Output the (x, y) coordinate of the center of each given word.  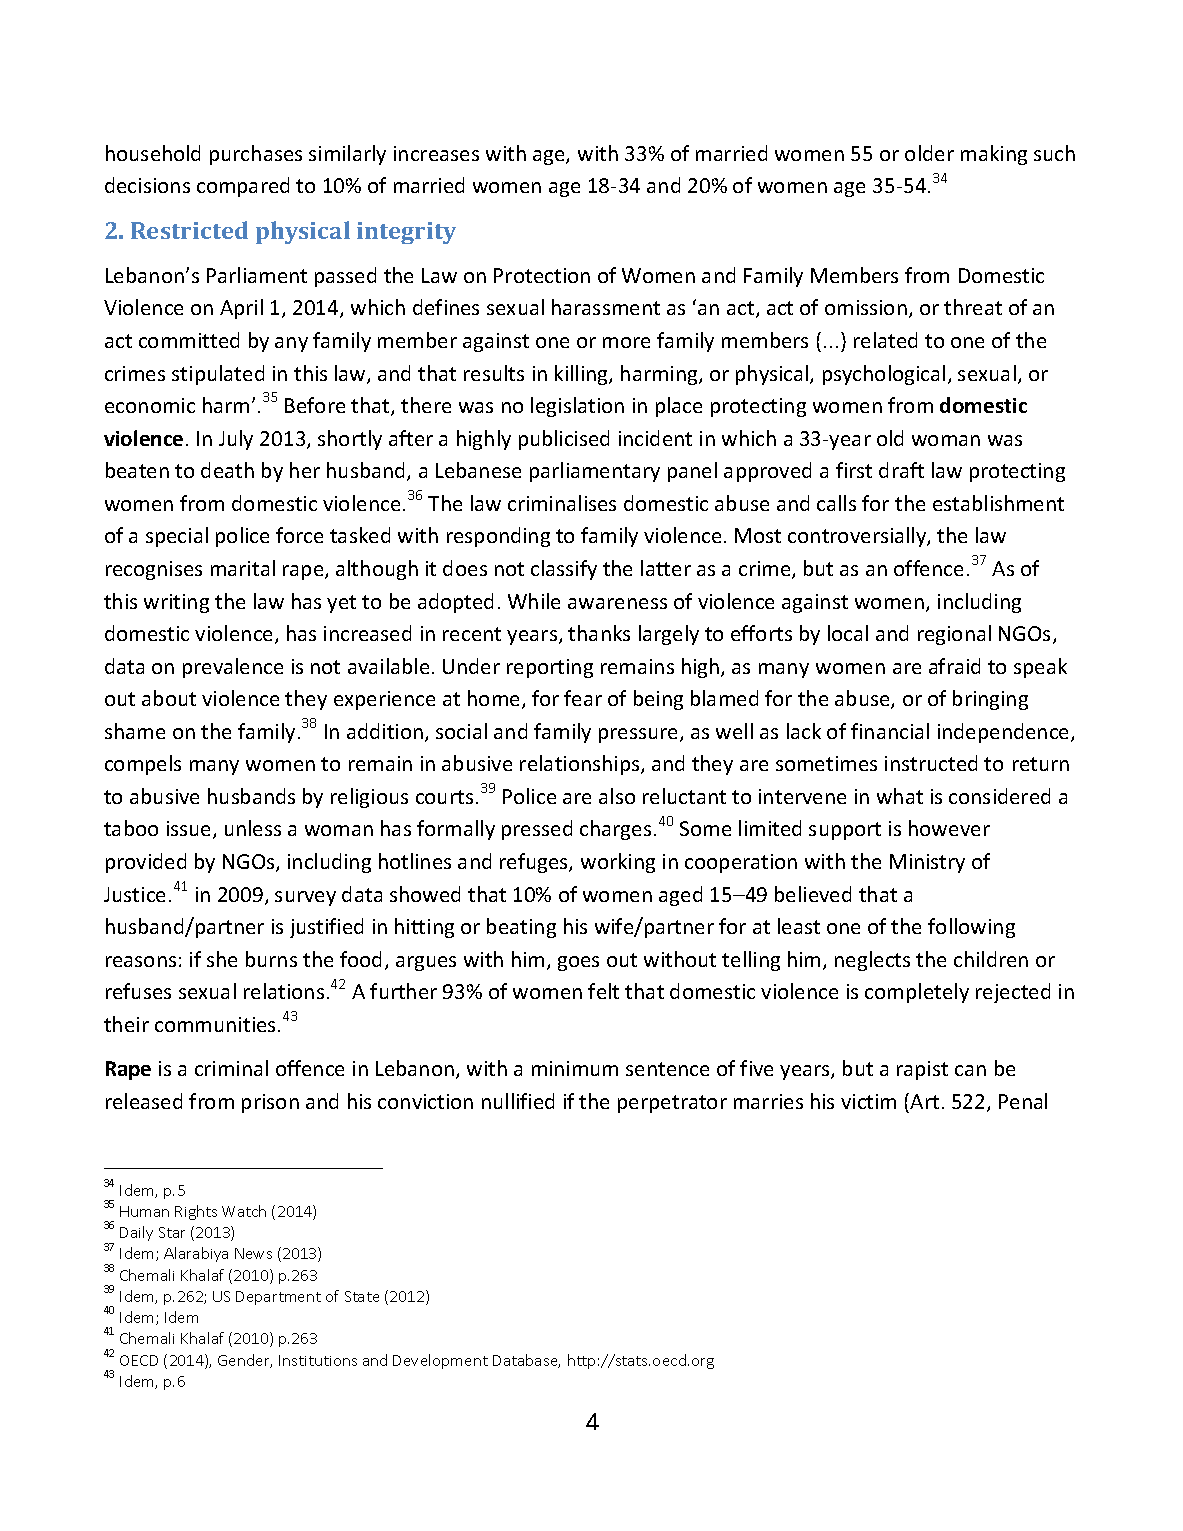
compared (243, 187)
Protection (542, 275)
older (929, 153)
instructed (931, 763)
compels (143, 765)
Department (278, 1298)
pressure (640, 735)
